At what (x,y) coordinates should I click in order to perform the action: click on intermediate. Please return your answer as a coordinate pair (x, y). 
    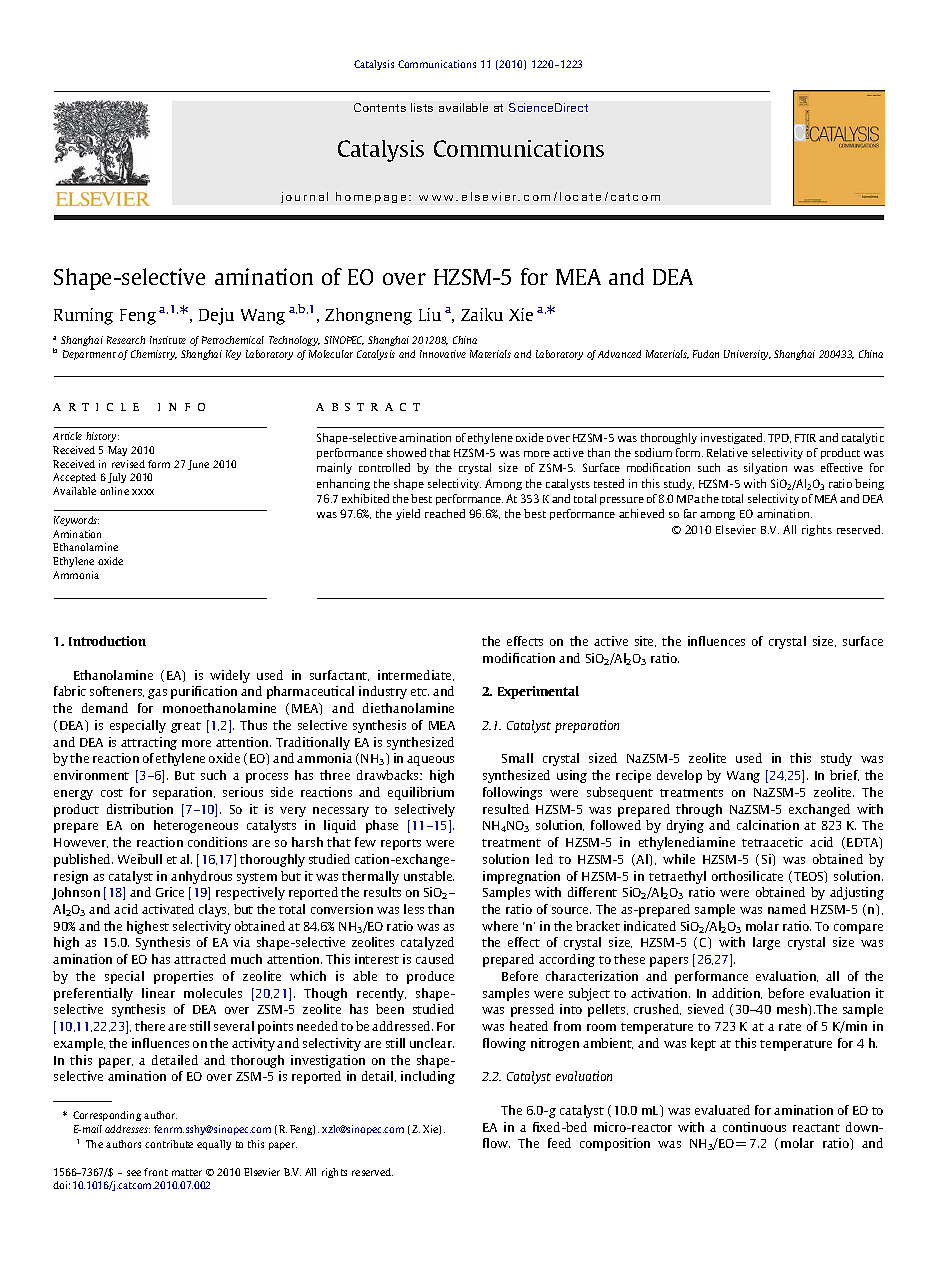
    Looking at the image, I should click on (416, 675).
